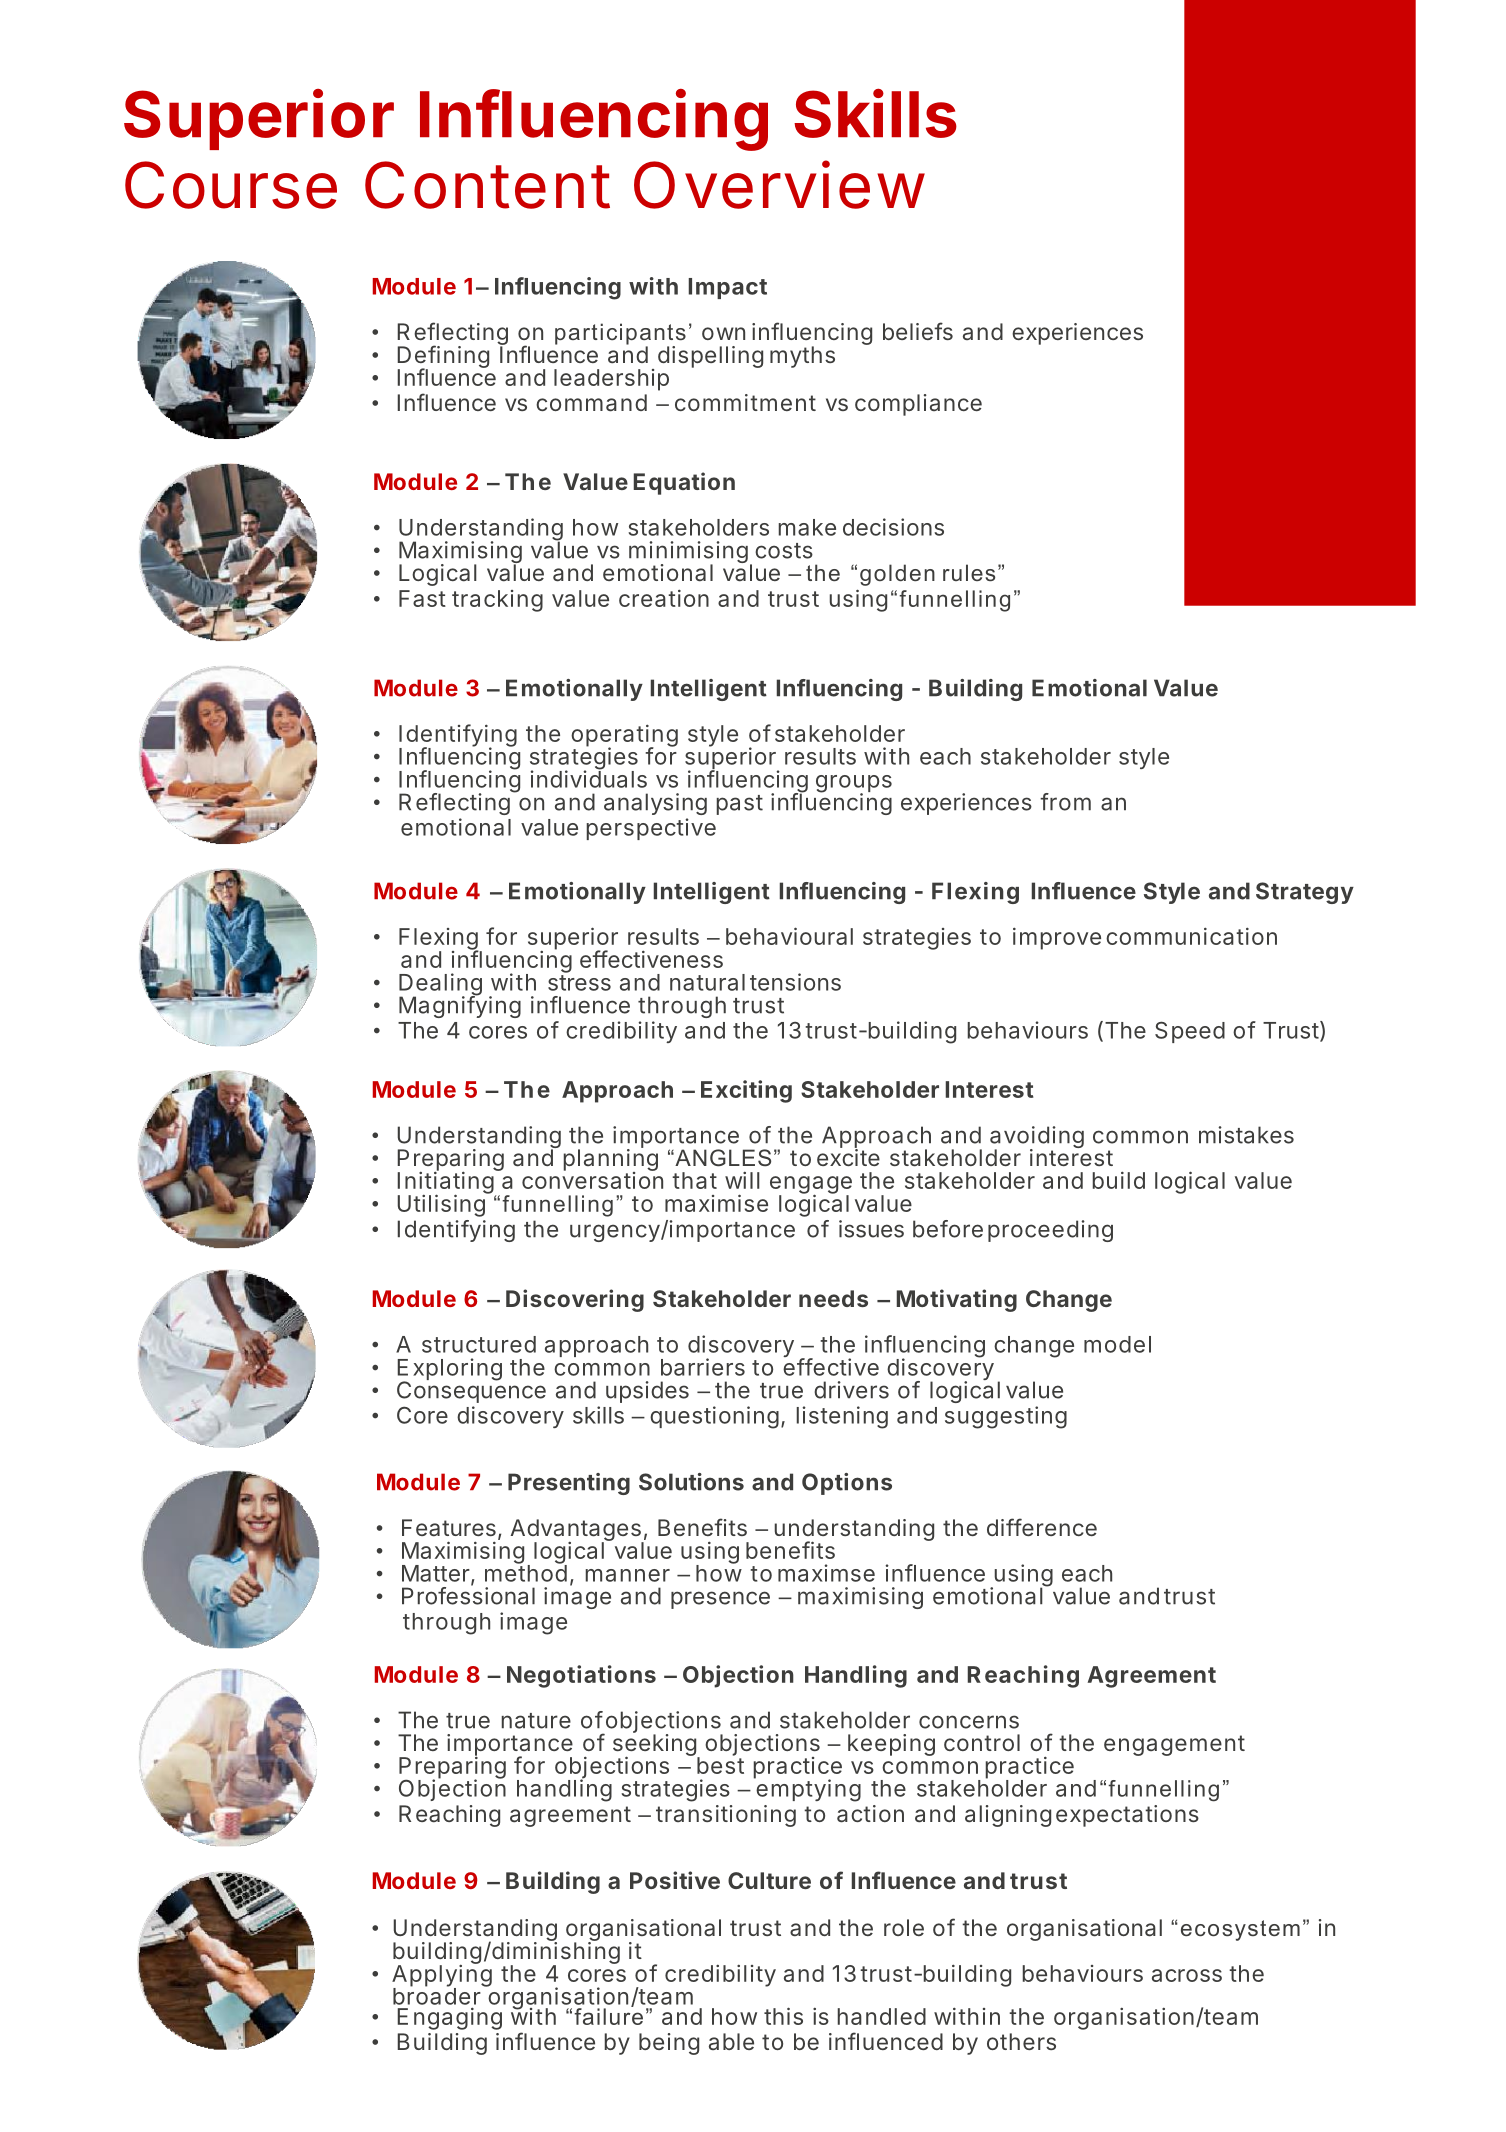 The height and width of the document is (2132, 1506). What do you see at coordinates (1187, 1975) in the document?
I see `across` at bounding box center [1187, 1975].
